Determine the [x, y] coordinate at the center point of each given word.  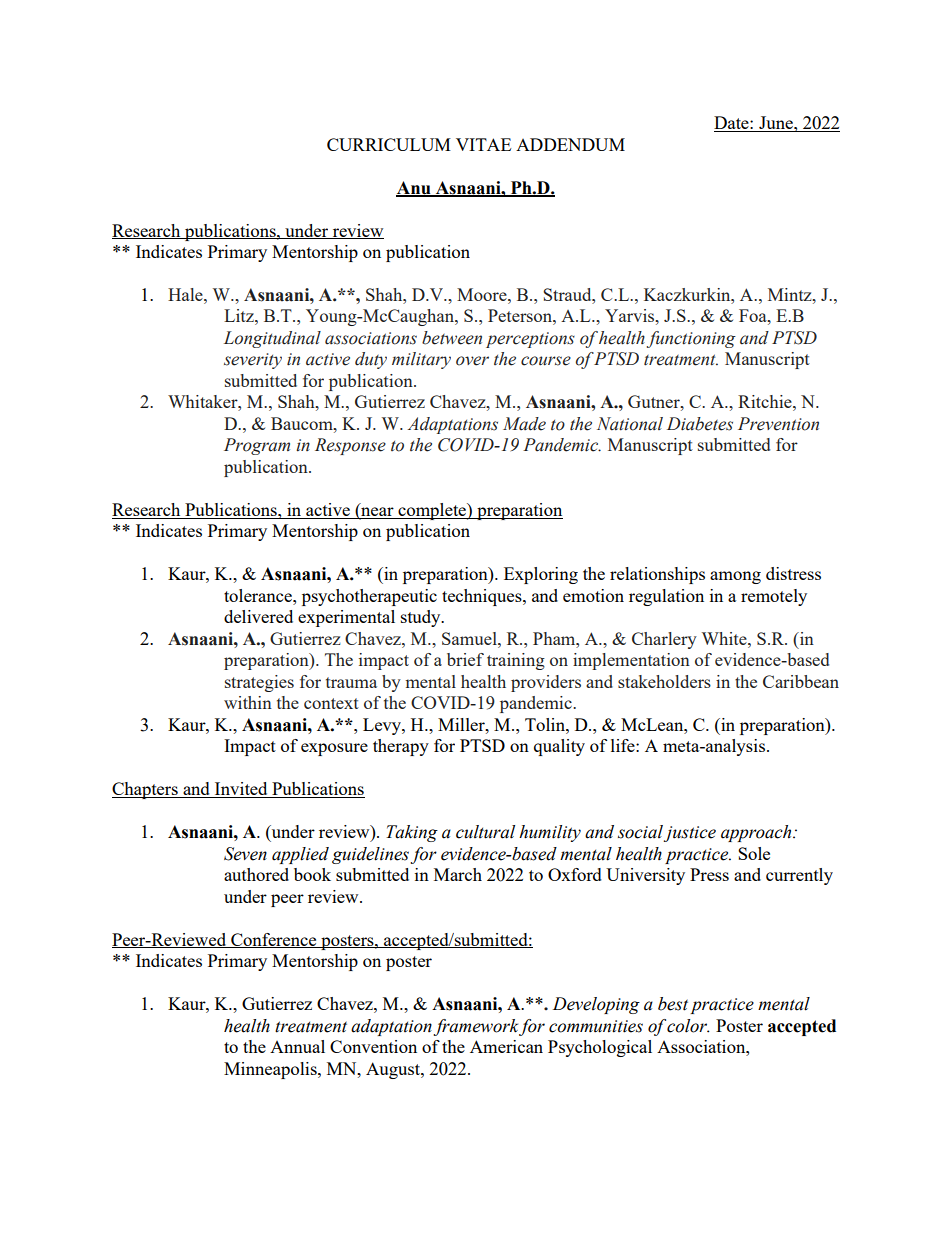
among [735, 577]
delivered [258, 616]
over [472, 361]
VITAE [483, 144]
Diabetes [700, 424]
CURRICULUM [389, 144]
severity [253, 361]
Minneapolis [271, 1070]
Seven [245, 854]
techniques [483, 597]
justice [690, 834]
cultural [485, 832]
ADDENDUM [570, 144]
